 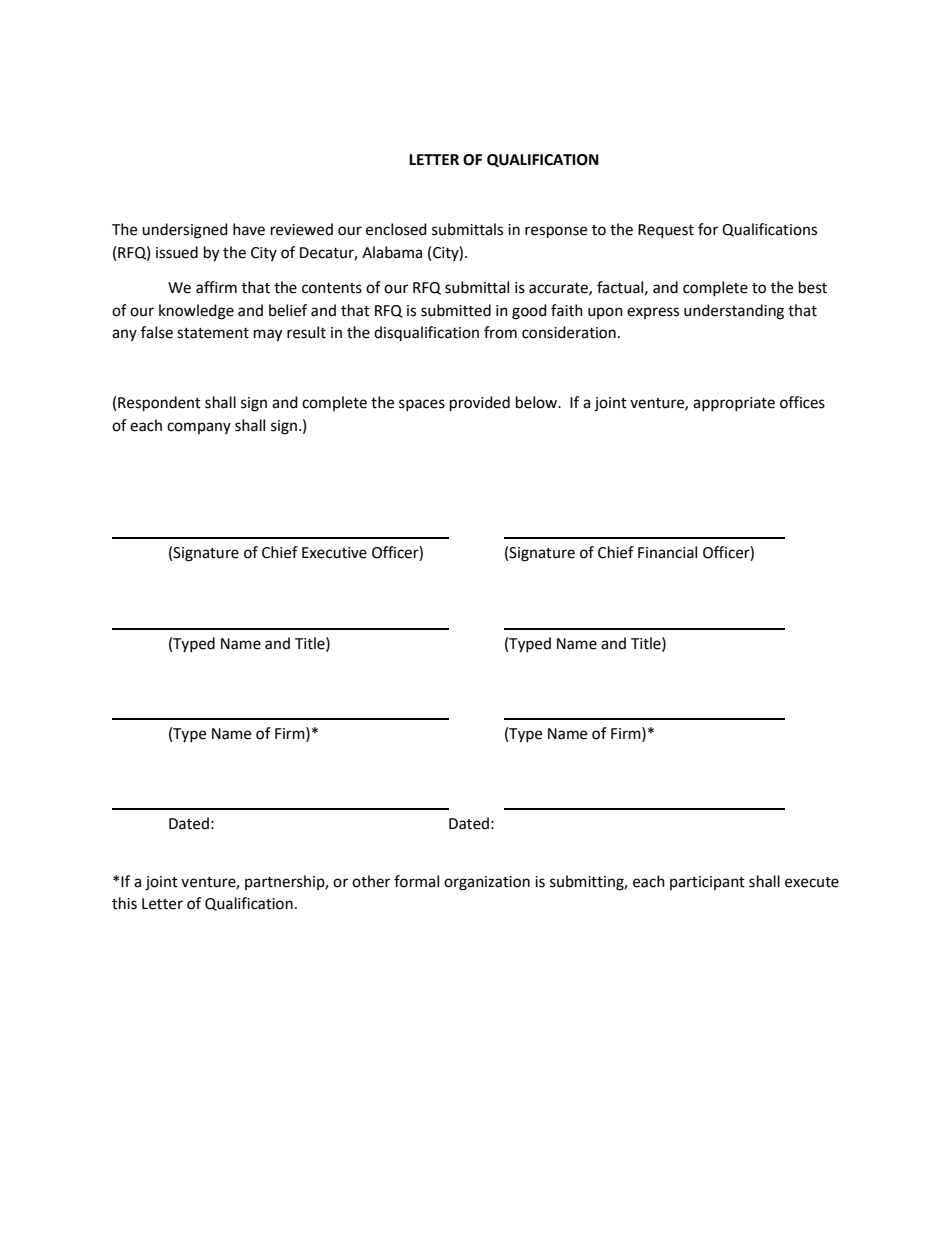 I want to click on Alabama, so click(x=392, y=252).
